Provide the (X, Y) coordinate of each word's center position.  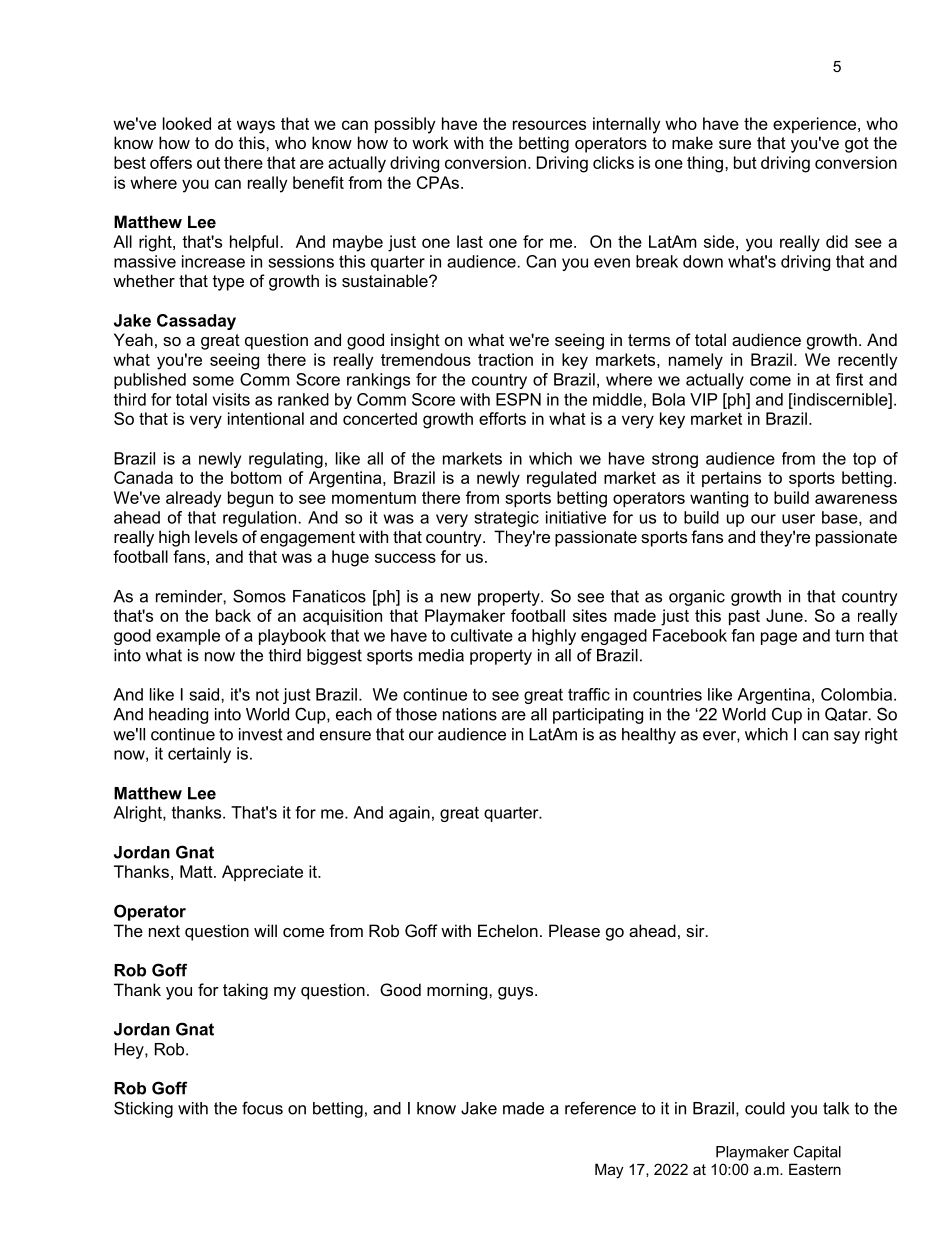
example (188, 637)
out (208, 163)
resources (549, 125)
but (745, 162)
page (779, 638)
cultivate (482, 635)
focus (262, 1108)
